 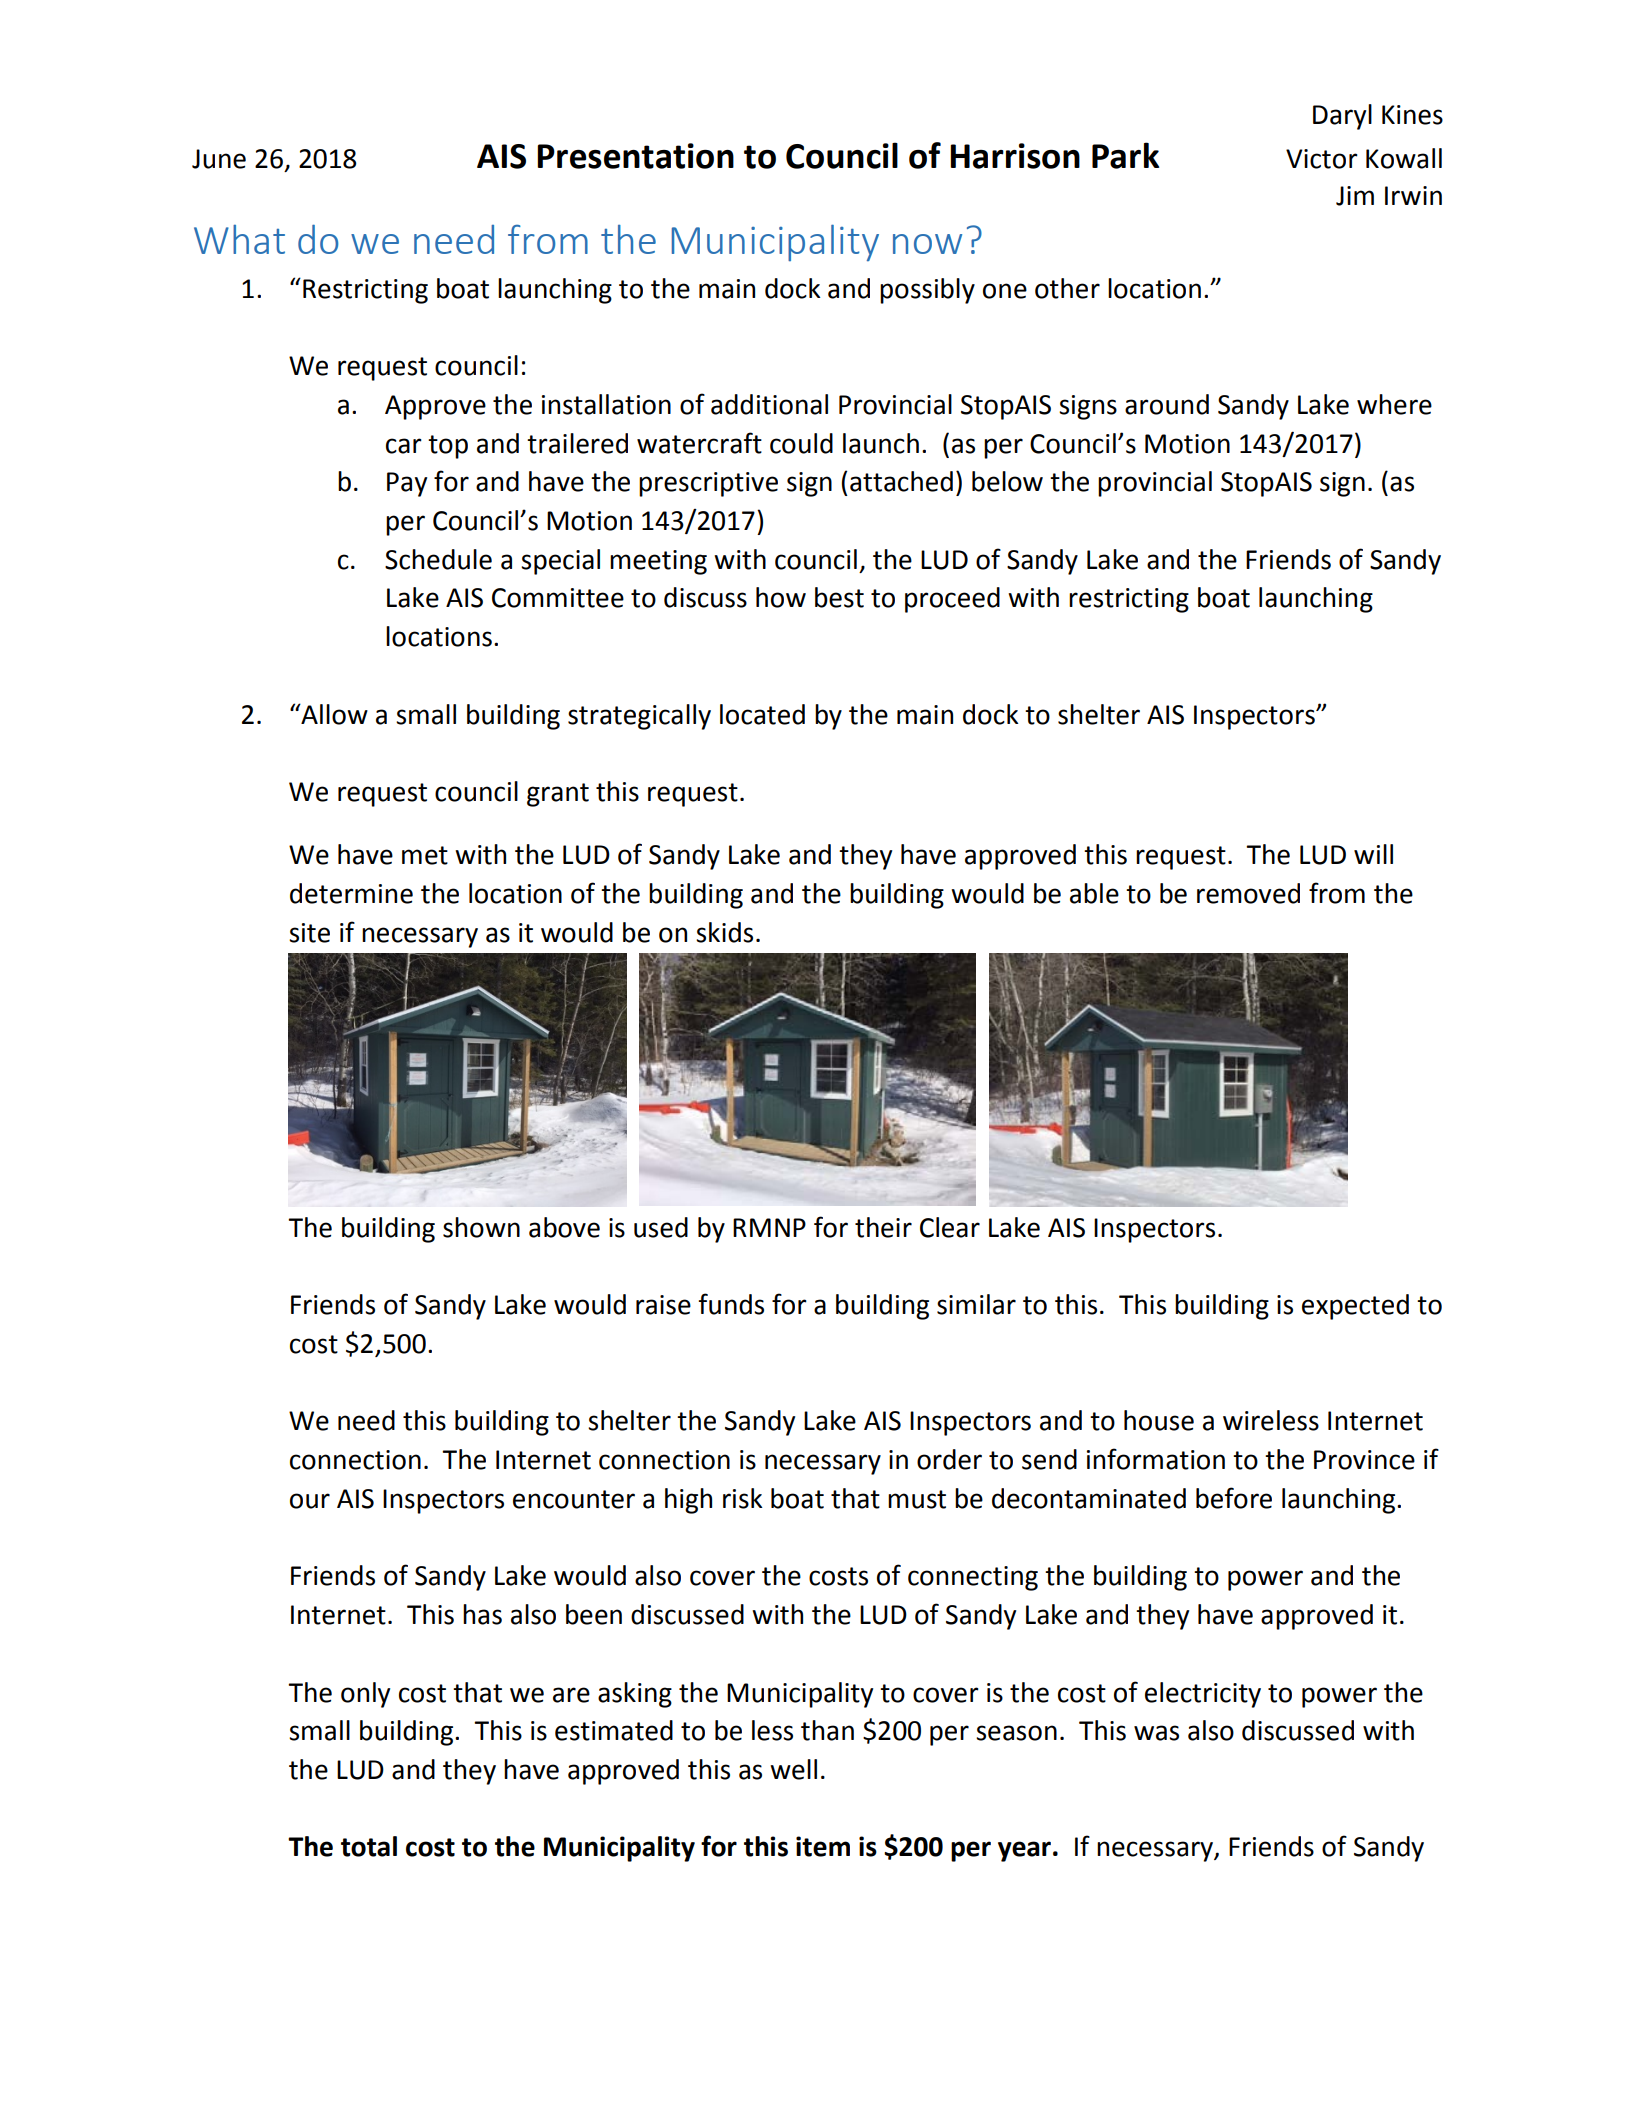 I want to click on June, so click(x=219, y=159).
